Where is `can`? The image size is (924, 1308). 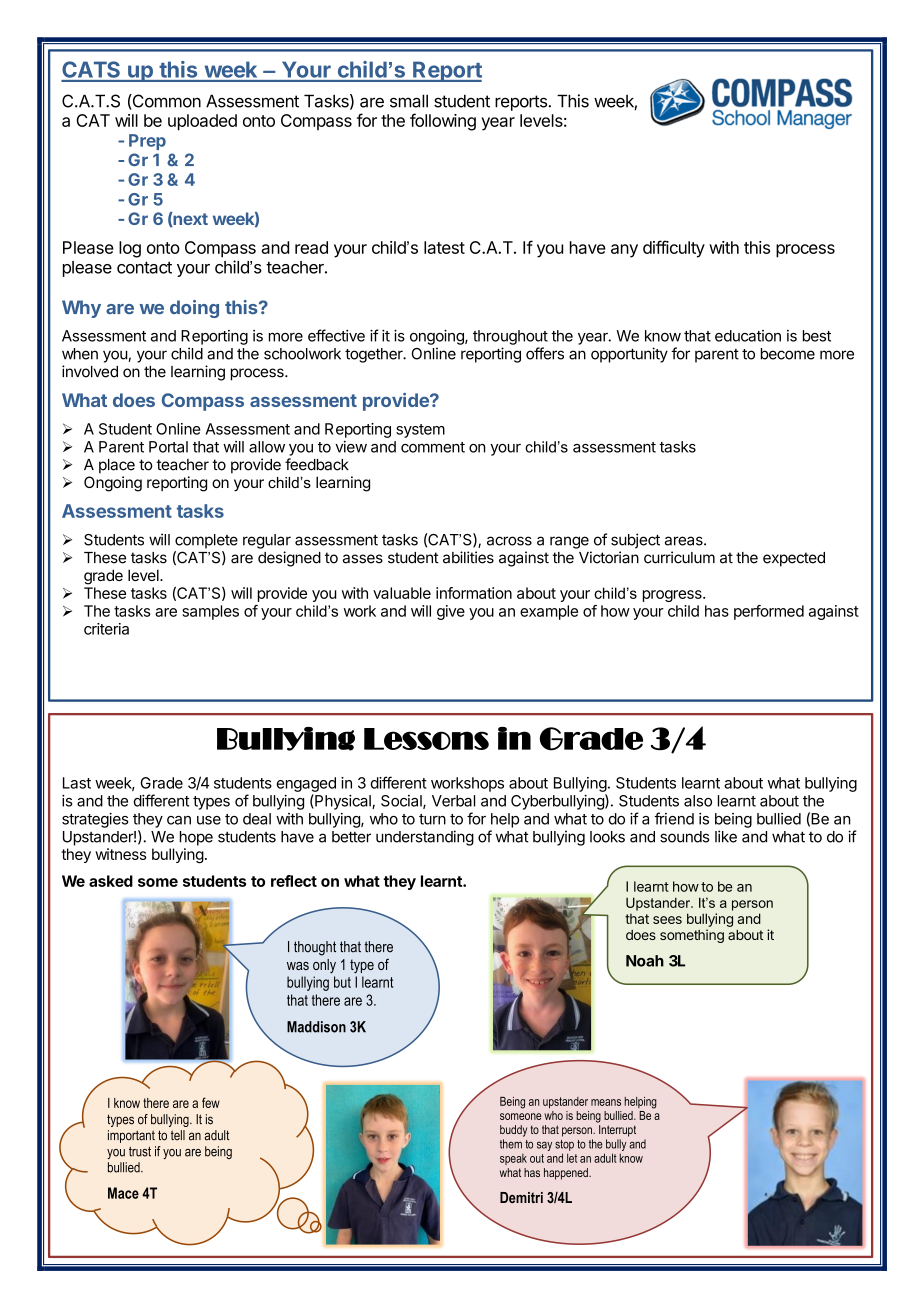
can is located at coordinates (179, 820).
